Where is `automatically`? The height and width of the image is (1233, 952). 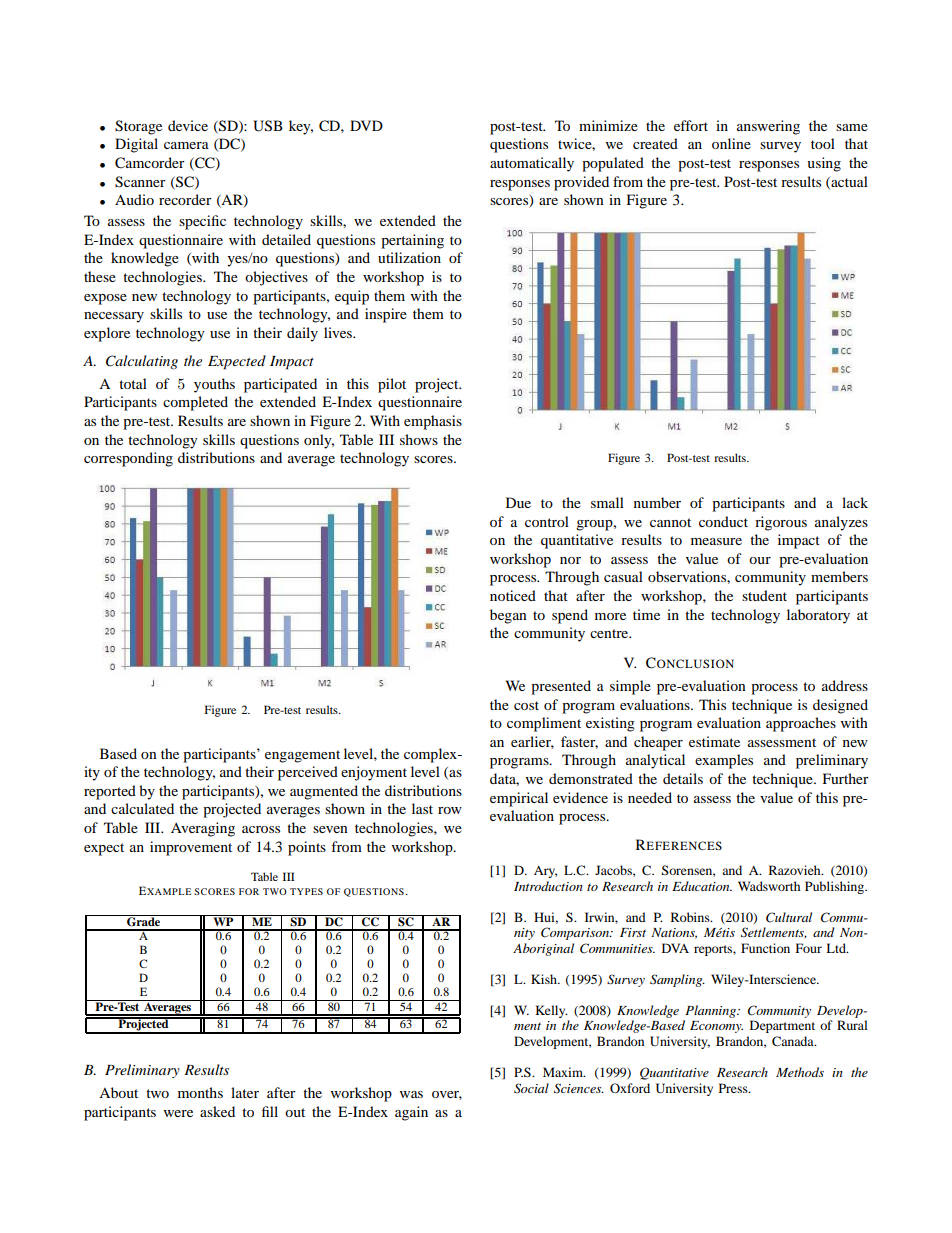
automatically is located at coordinates (532, 164).
